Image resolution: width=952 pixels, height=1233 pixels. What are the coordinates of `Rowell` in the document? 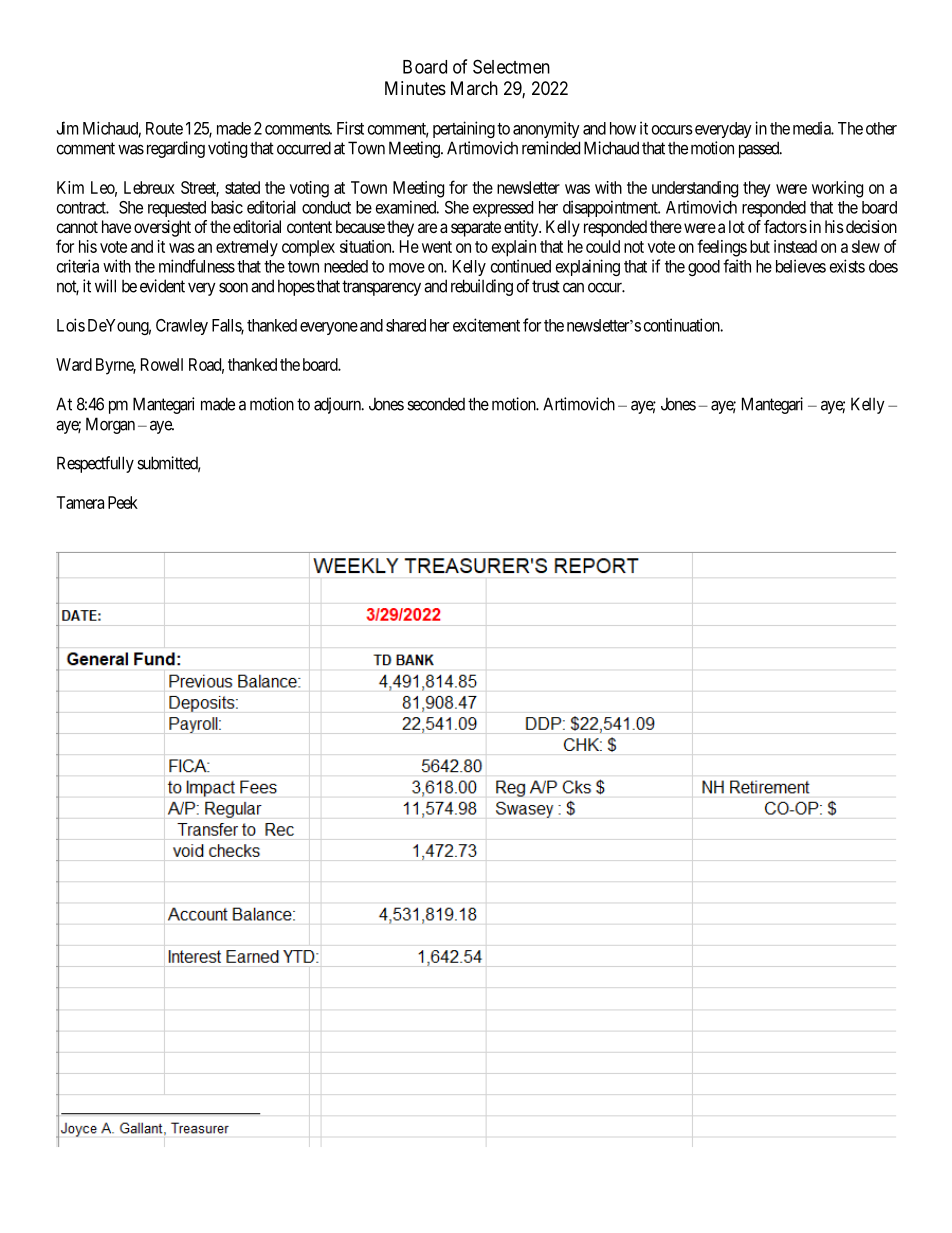 It's located at (162, 364).
